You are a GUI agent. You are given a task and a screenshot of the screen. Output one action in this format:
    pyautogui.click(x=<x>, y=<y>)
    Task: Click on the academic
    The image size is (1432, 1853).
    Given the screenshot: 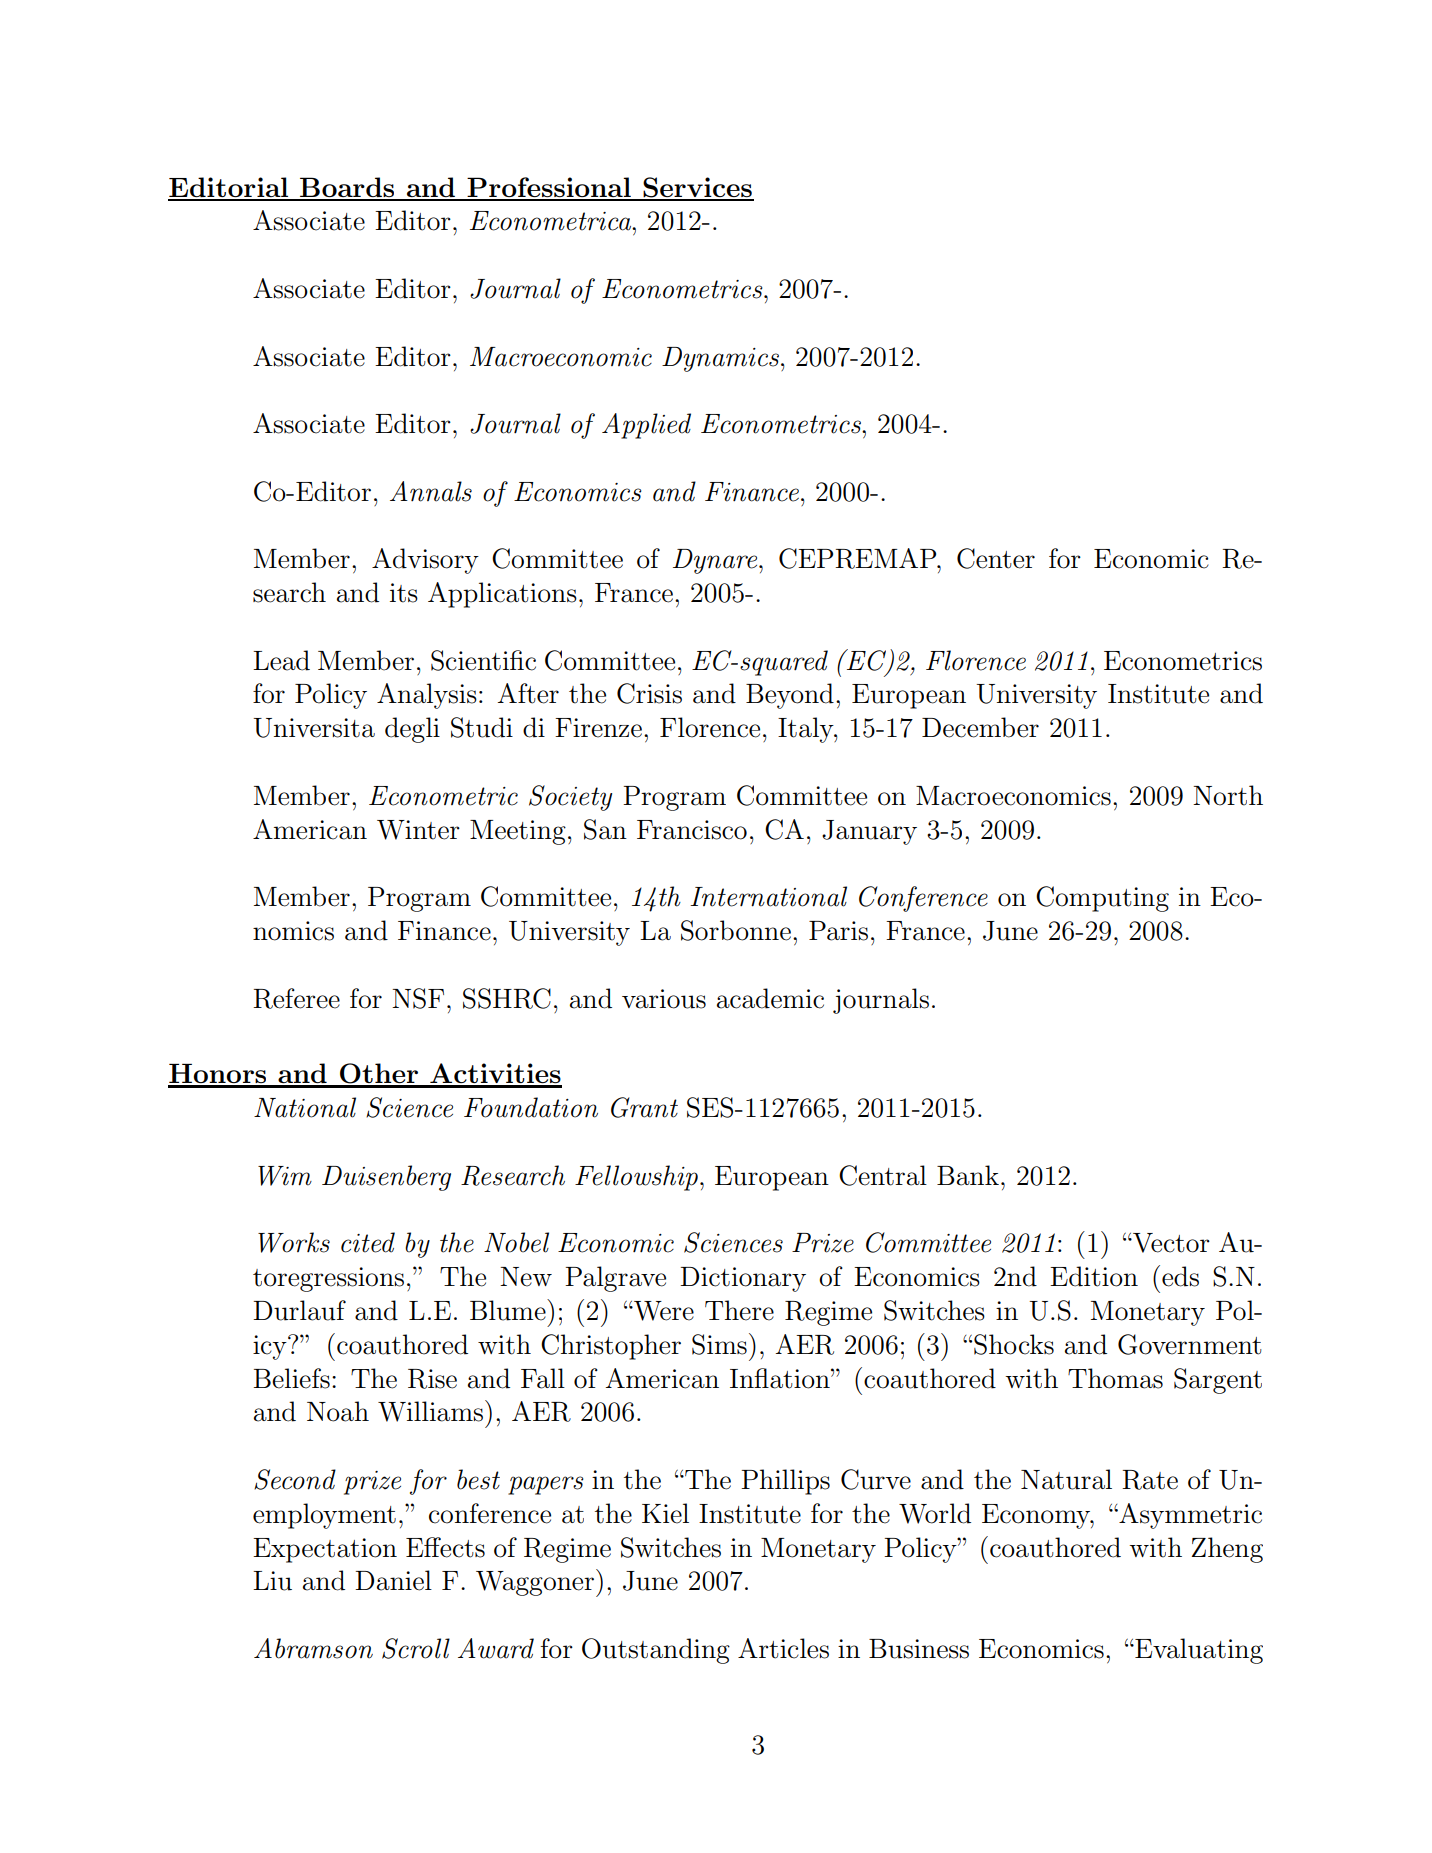 What is the action you would take?
    pyautogui.click(x=770, y=998)
